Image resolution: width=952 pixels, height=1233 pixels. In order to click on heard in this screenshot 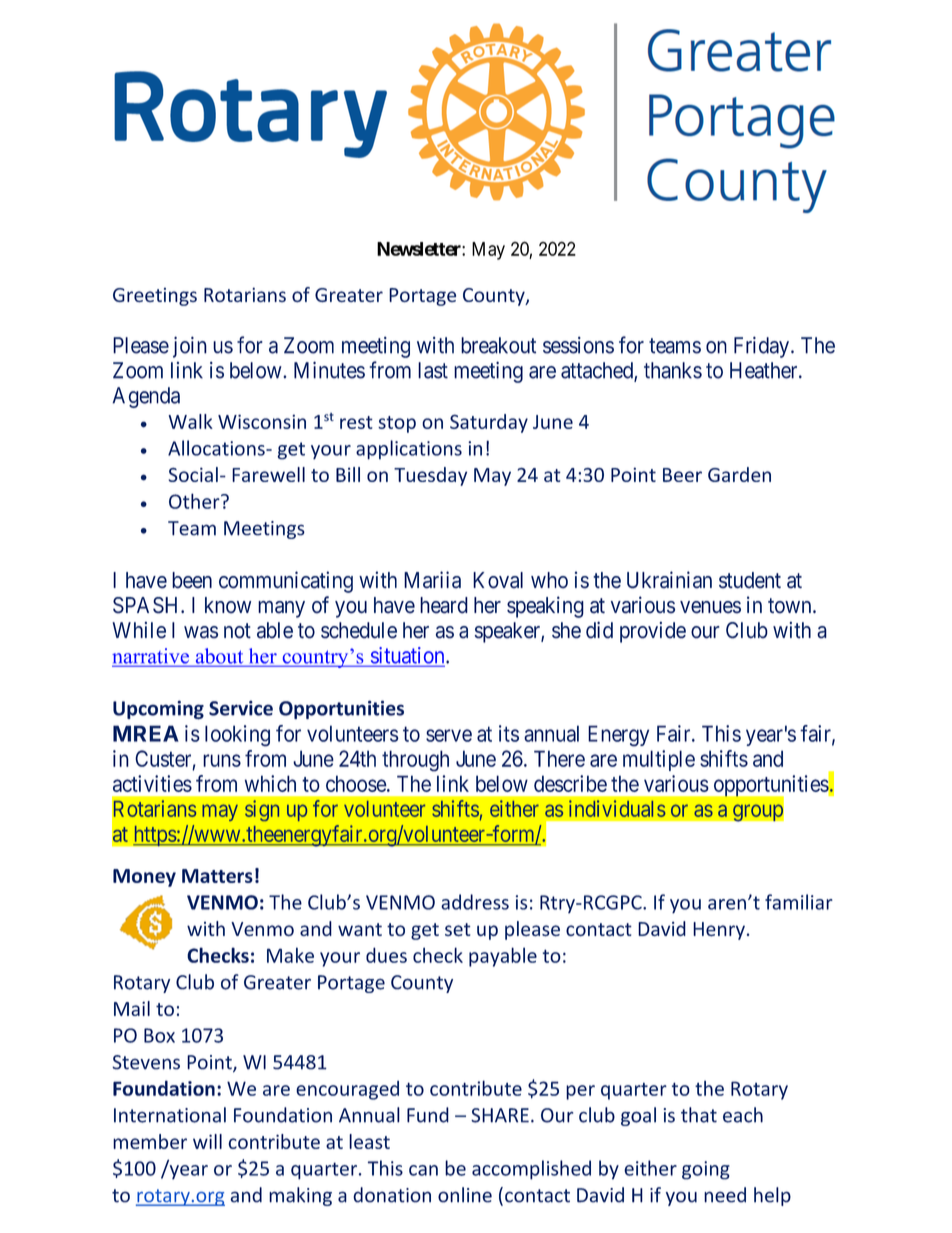, I will do `click(444, 605)`.
